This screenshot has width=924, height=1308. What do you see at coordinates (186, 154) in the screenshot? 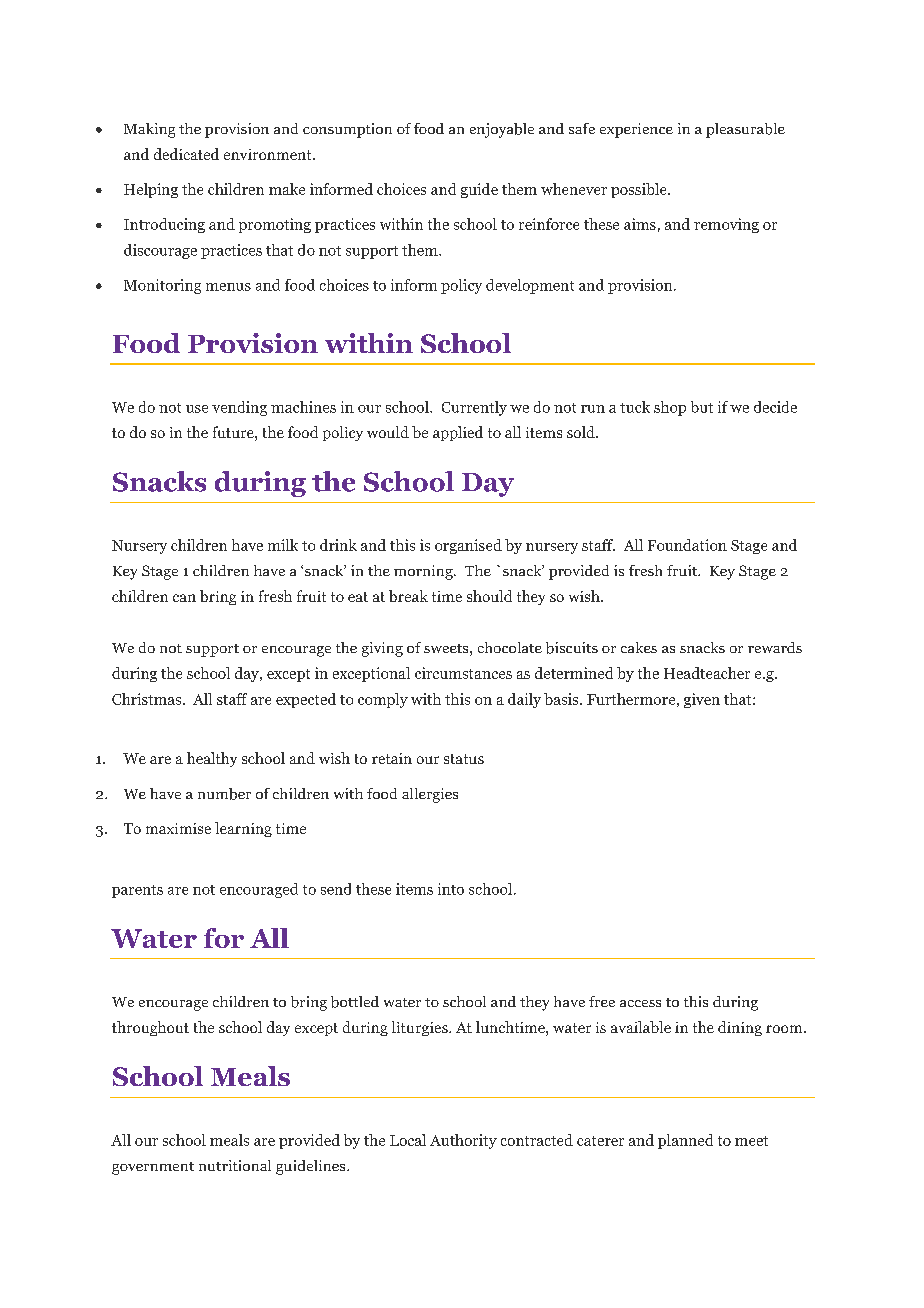
I see `dedicated` at bounding box center [186, 154].
